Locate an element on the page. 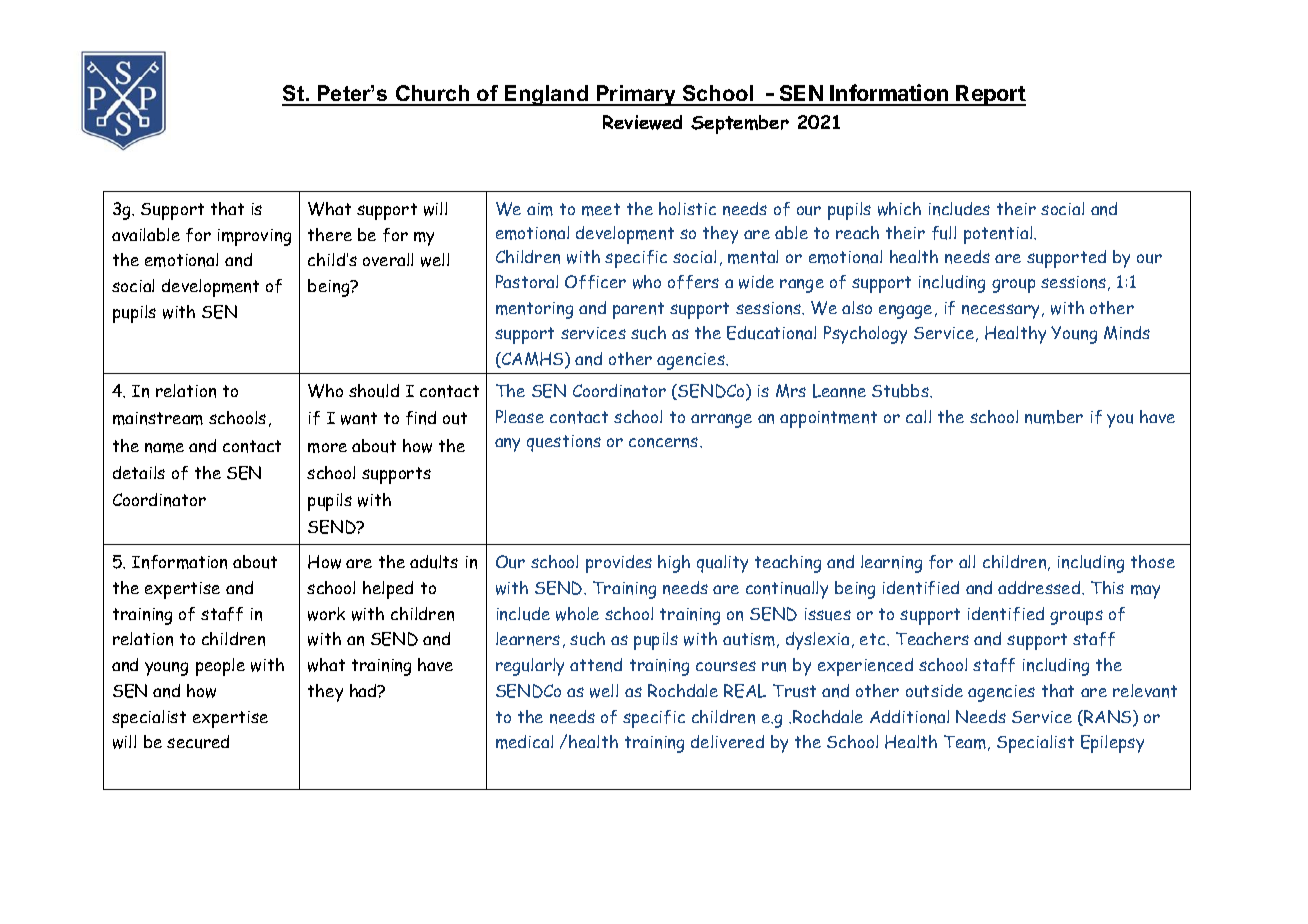 Image resolution: width=1308 pixels, height=924 pixels. Minds is located at coordinates (1127, 333).
